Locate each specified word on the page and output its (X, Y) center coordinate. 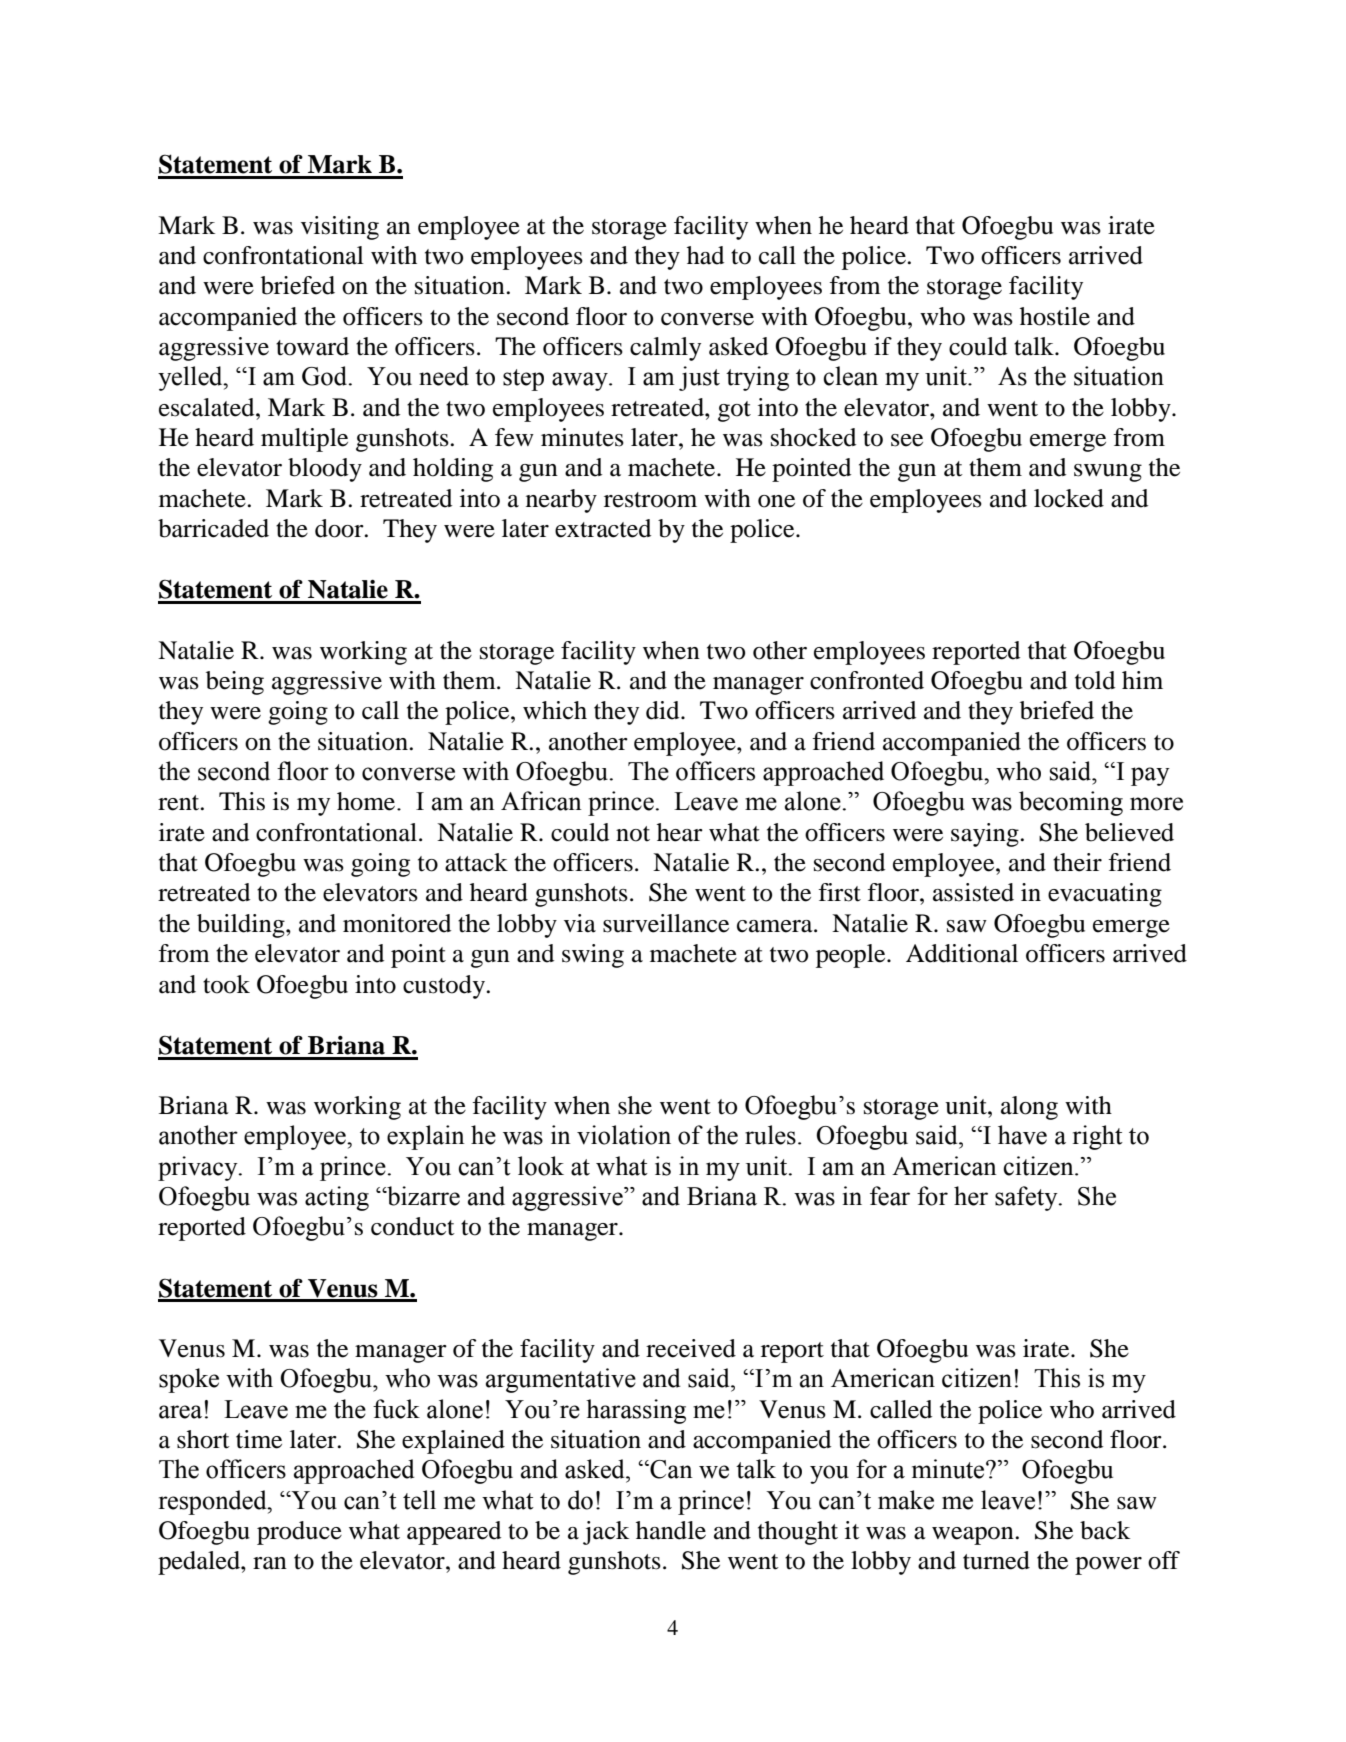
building (242, 926)
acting (337, 1198)
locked (1069, 498)
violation (624, 1135)
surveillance (666, 923)
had (705, 255)
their (1077, 862)
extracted (603, 528)
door (340, 528)
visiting (340, 228)
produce (299, 1533)
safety (1027, 1198)
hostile (1055, 316)
